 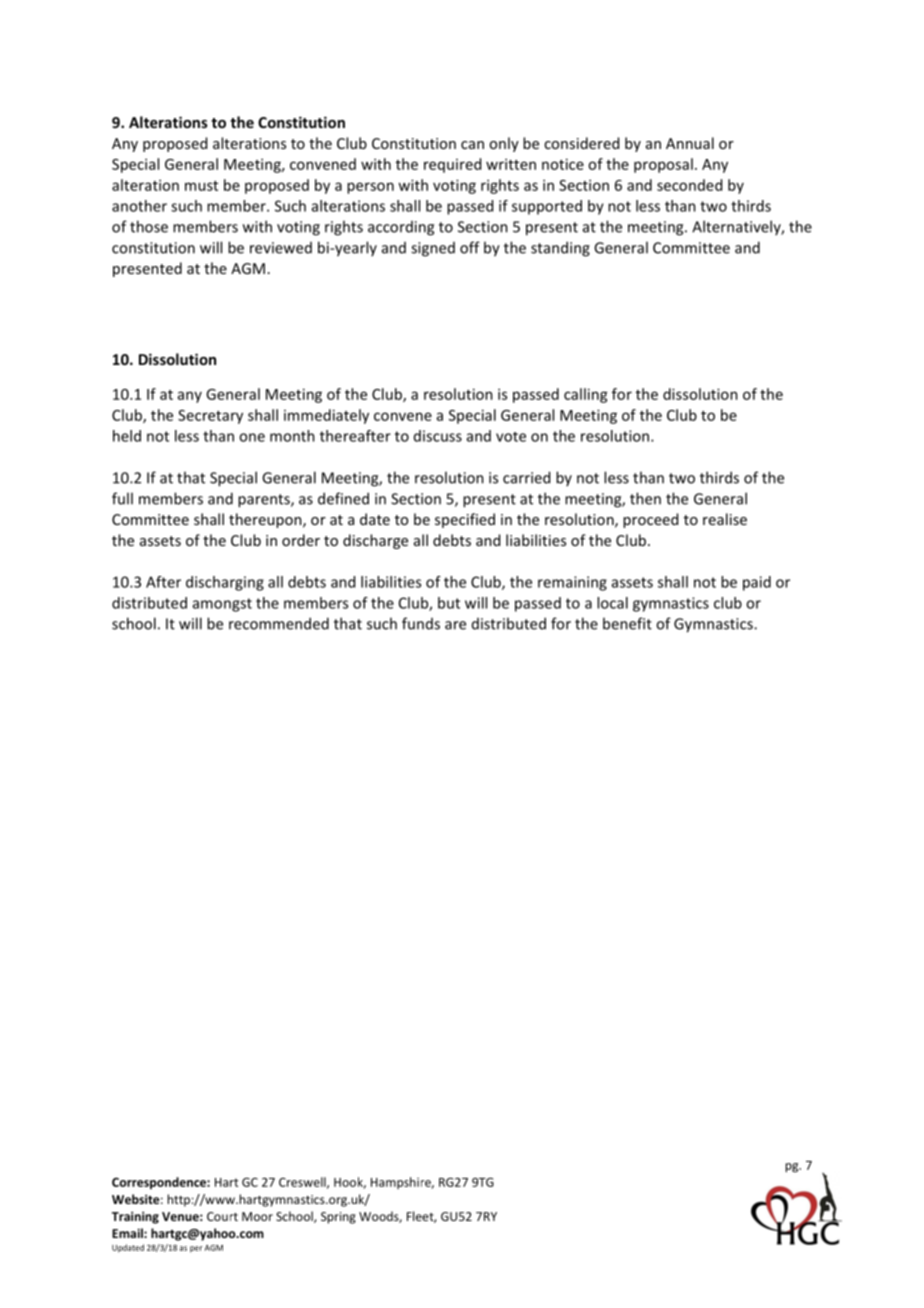 What do you see at coordinates (222, 1216) in the page?
I see `Court` at bounding box center [222, 1216].
